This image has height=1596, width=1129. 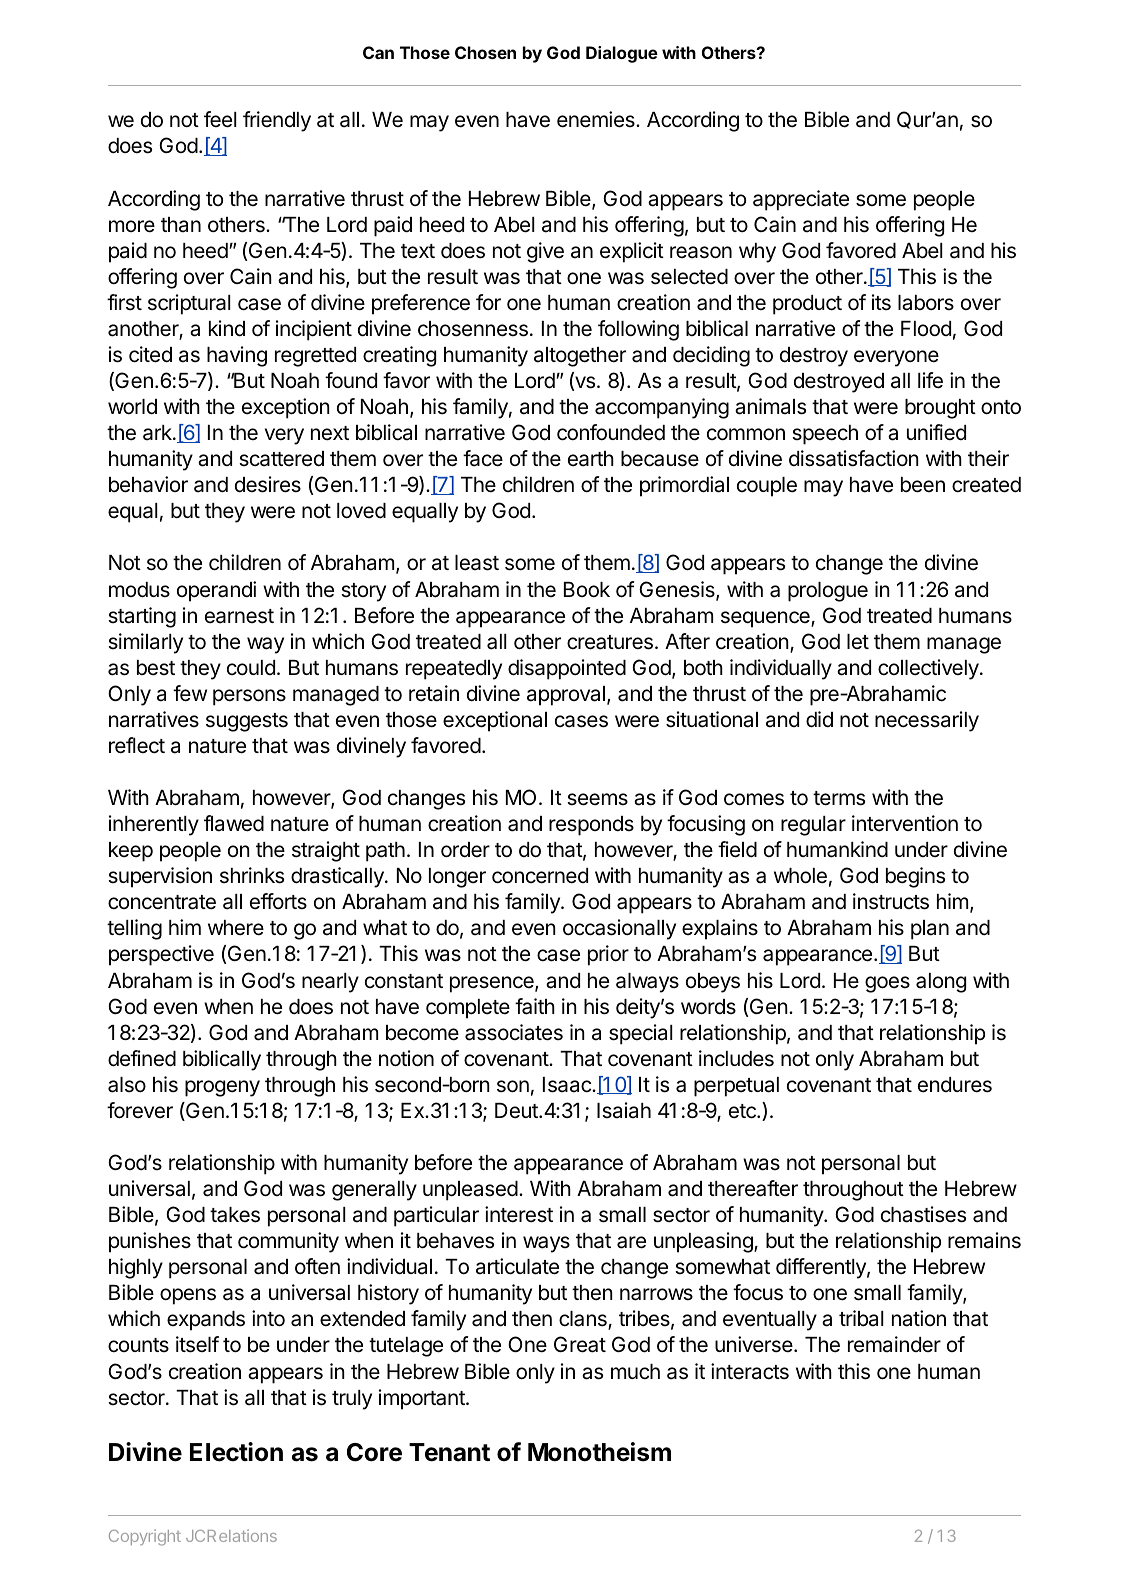 I want to click on intervention, so click(x=905, y=823).
